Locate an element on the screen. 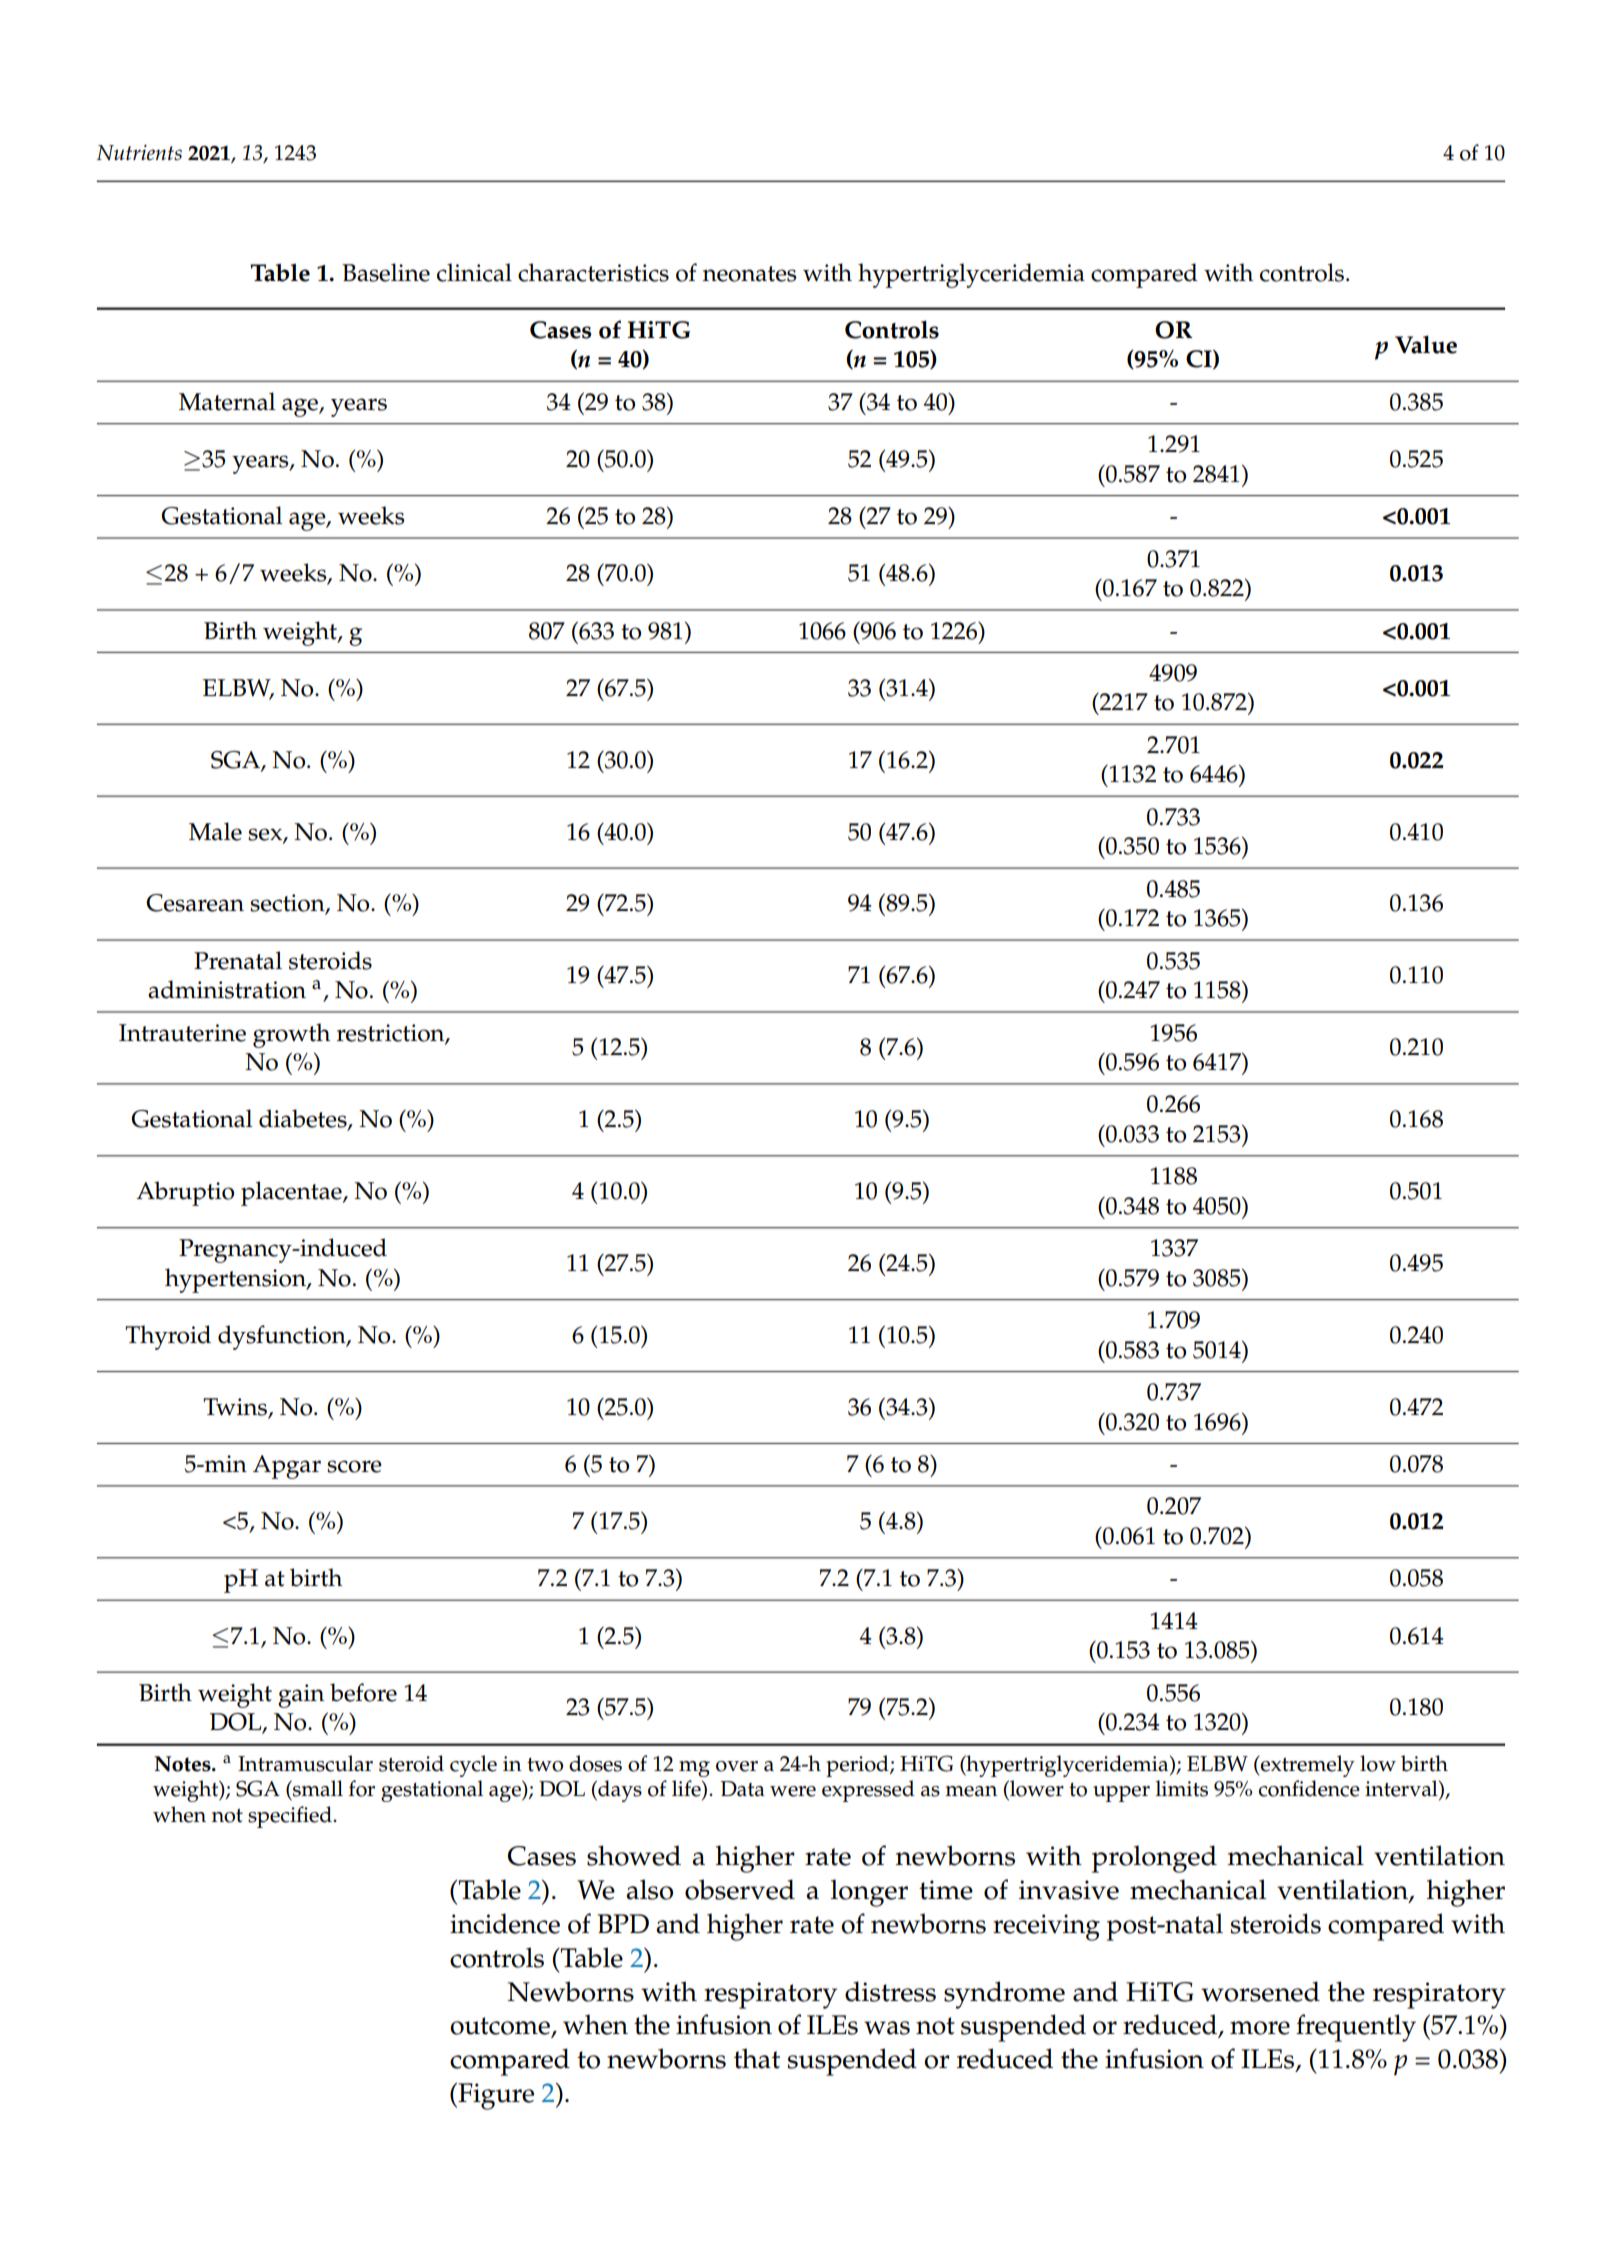  characteristics is located at coordinates (593, 272).
